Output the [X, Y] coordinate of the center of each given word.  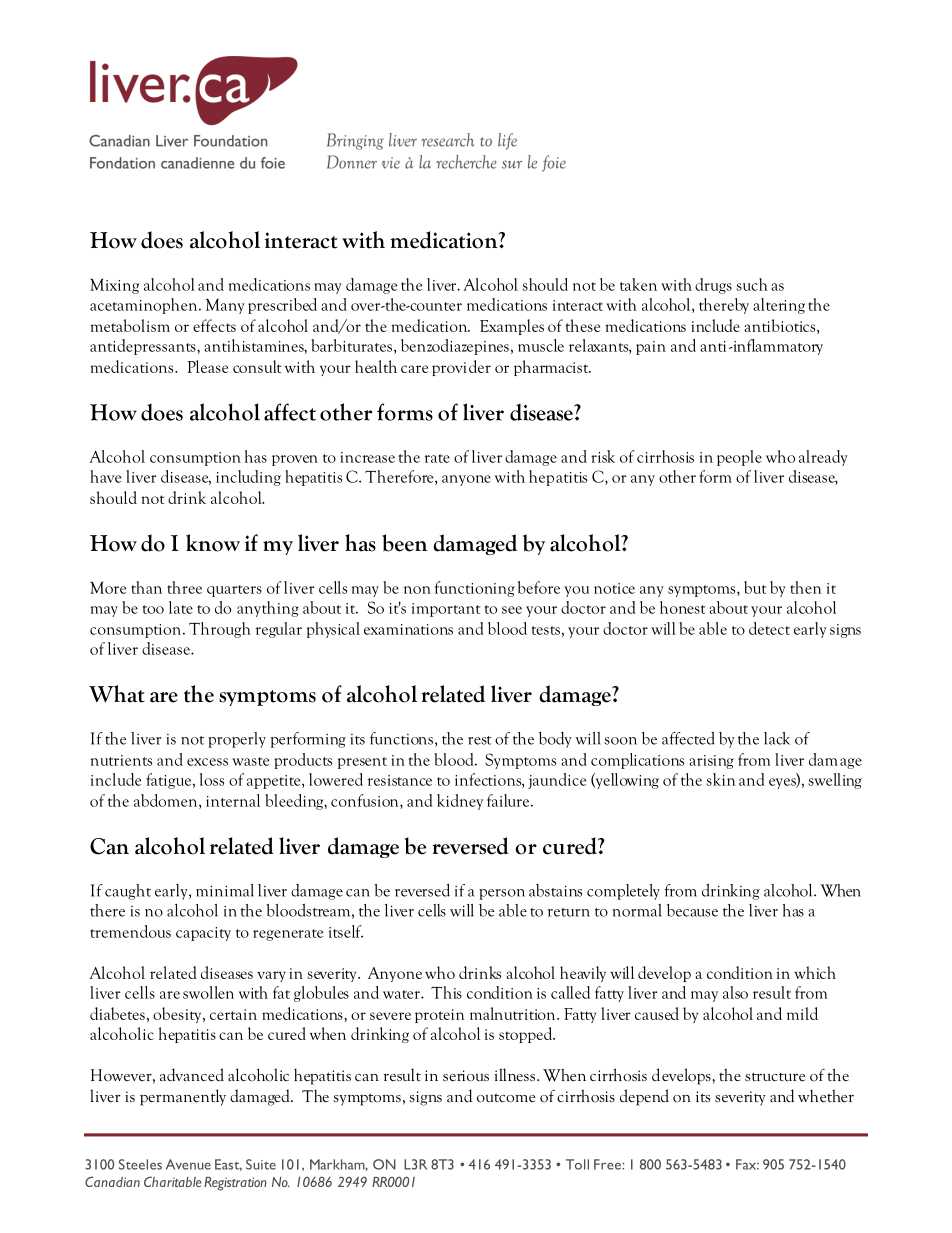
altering [779, 306]
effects [214, 325]
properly [237, 740]
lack [777, 738]
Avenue [188, 1164]
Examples [512, 327]
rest [480, 740]
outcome [506, 1098]
